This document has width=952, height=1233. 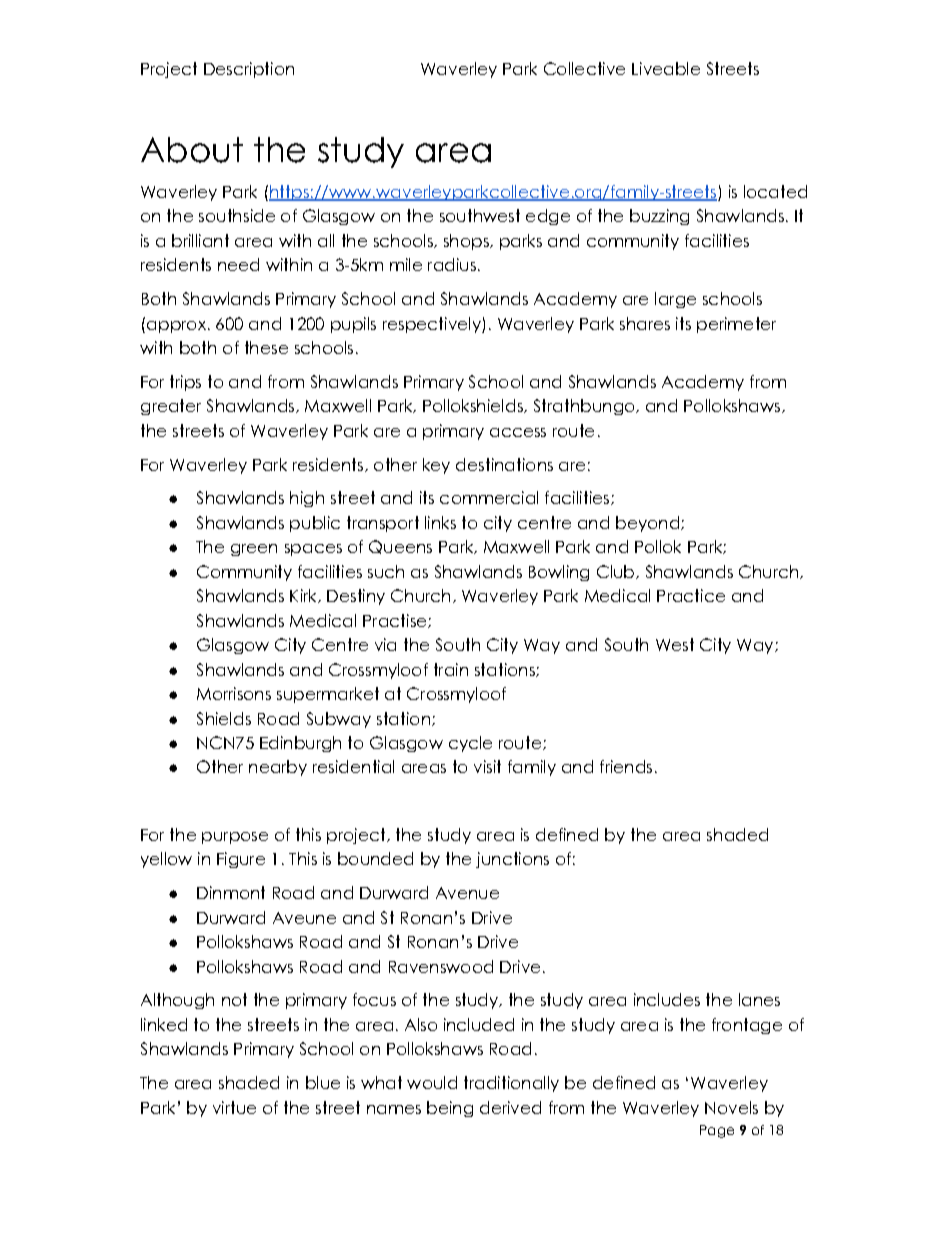 What do you see at coordinates (666, 68) in the document?
I see `Liveable` at bounding box center [666, 68].
